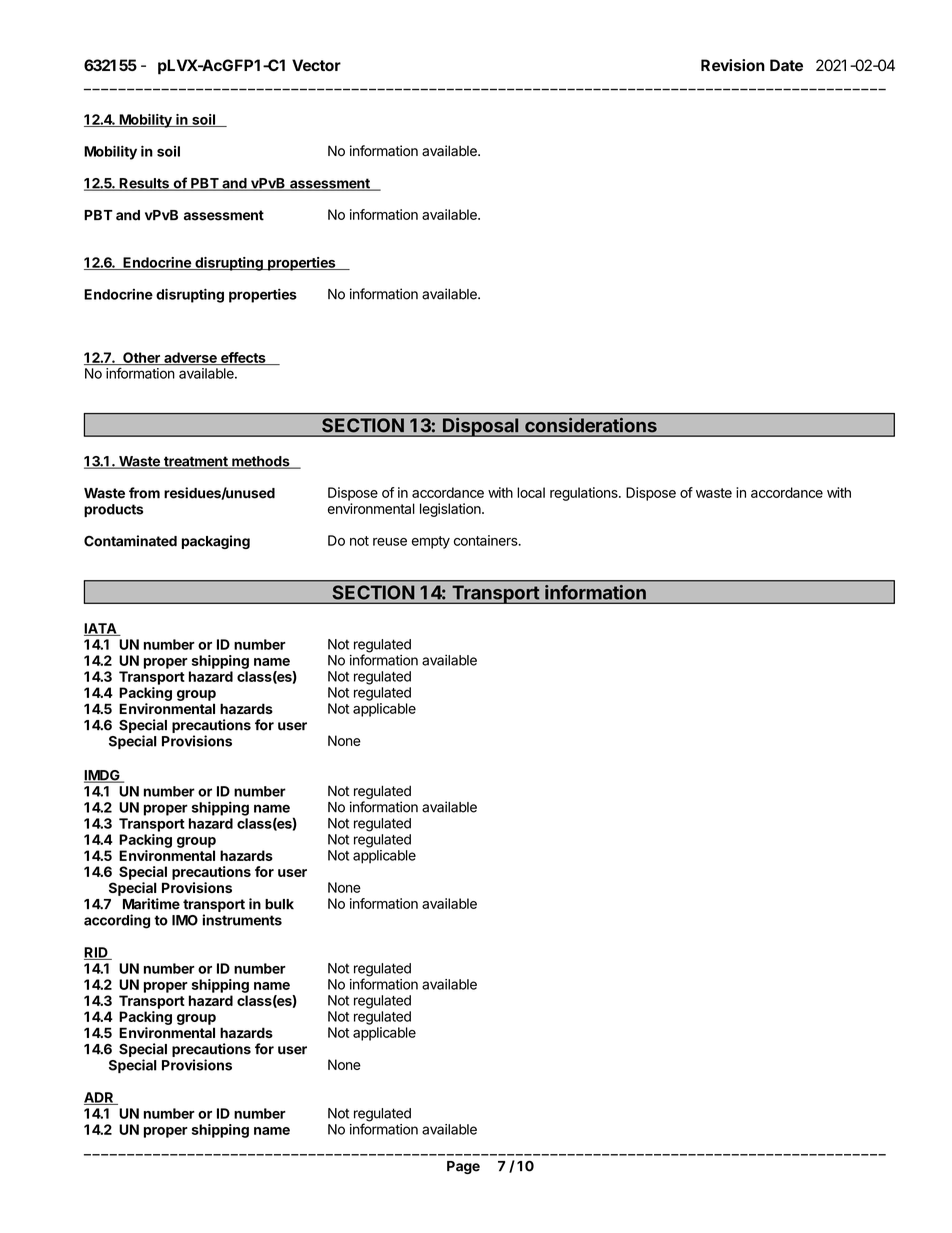 Image resolution: width=952 pixels, height=1233 pixels. I want to click on Results, so click(144, 184).
